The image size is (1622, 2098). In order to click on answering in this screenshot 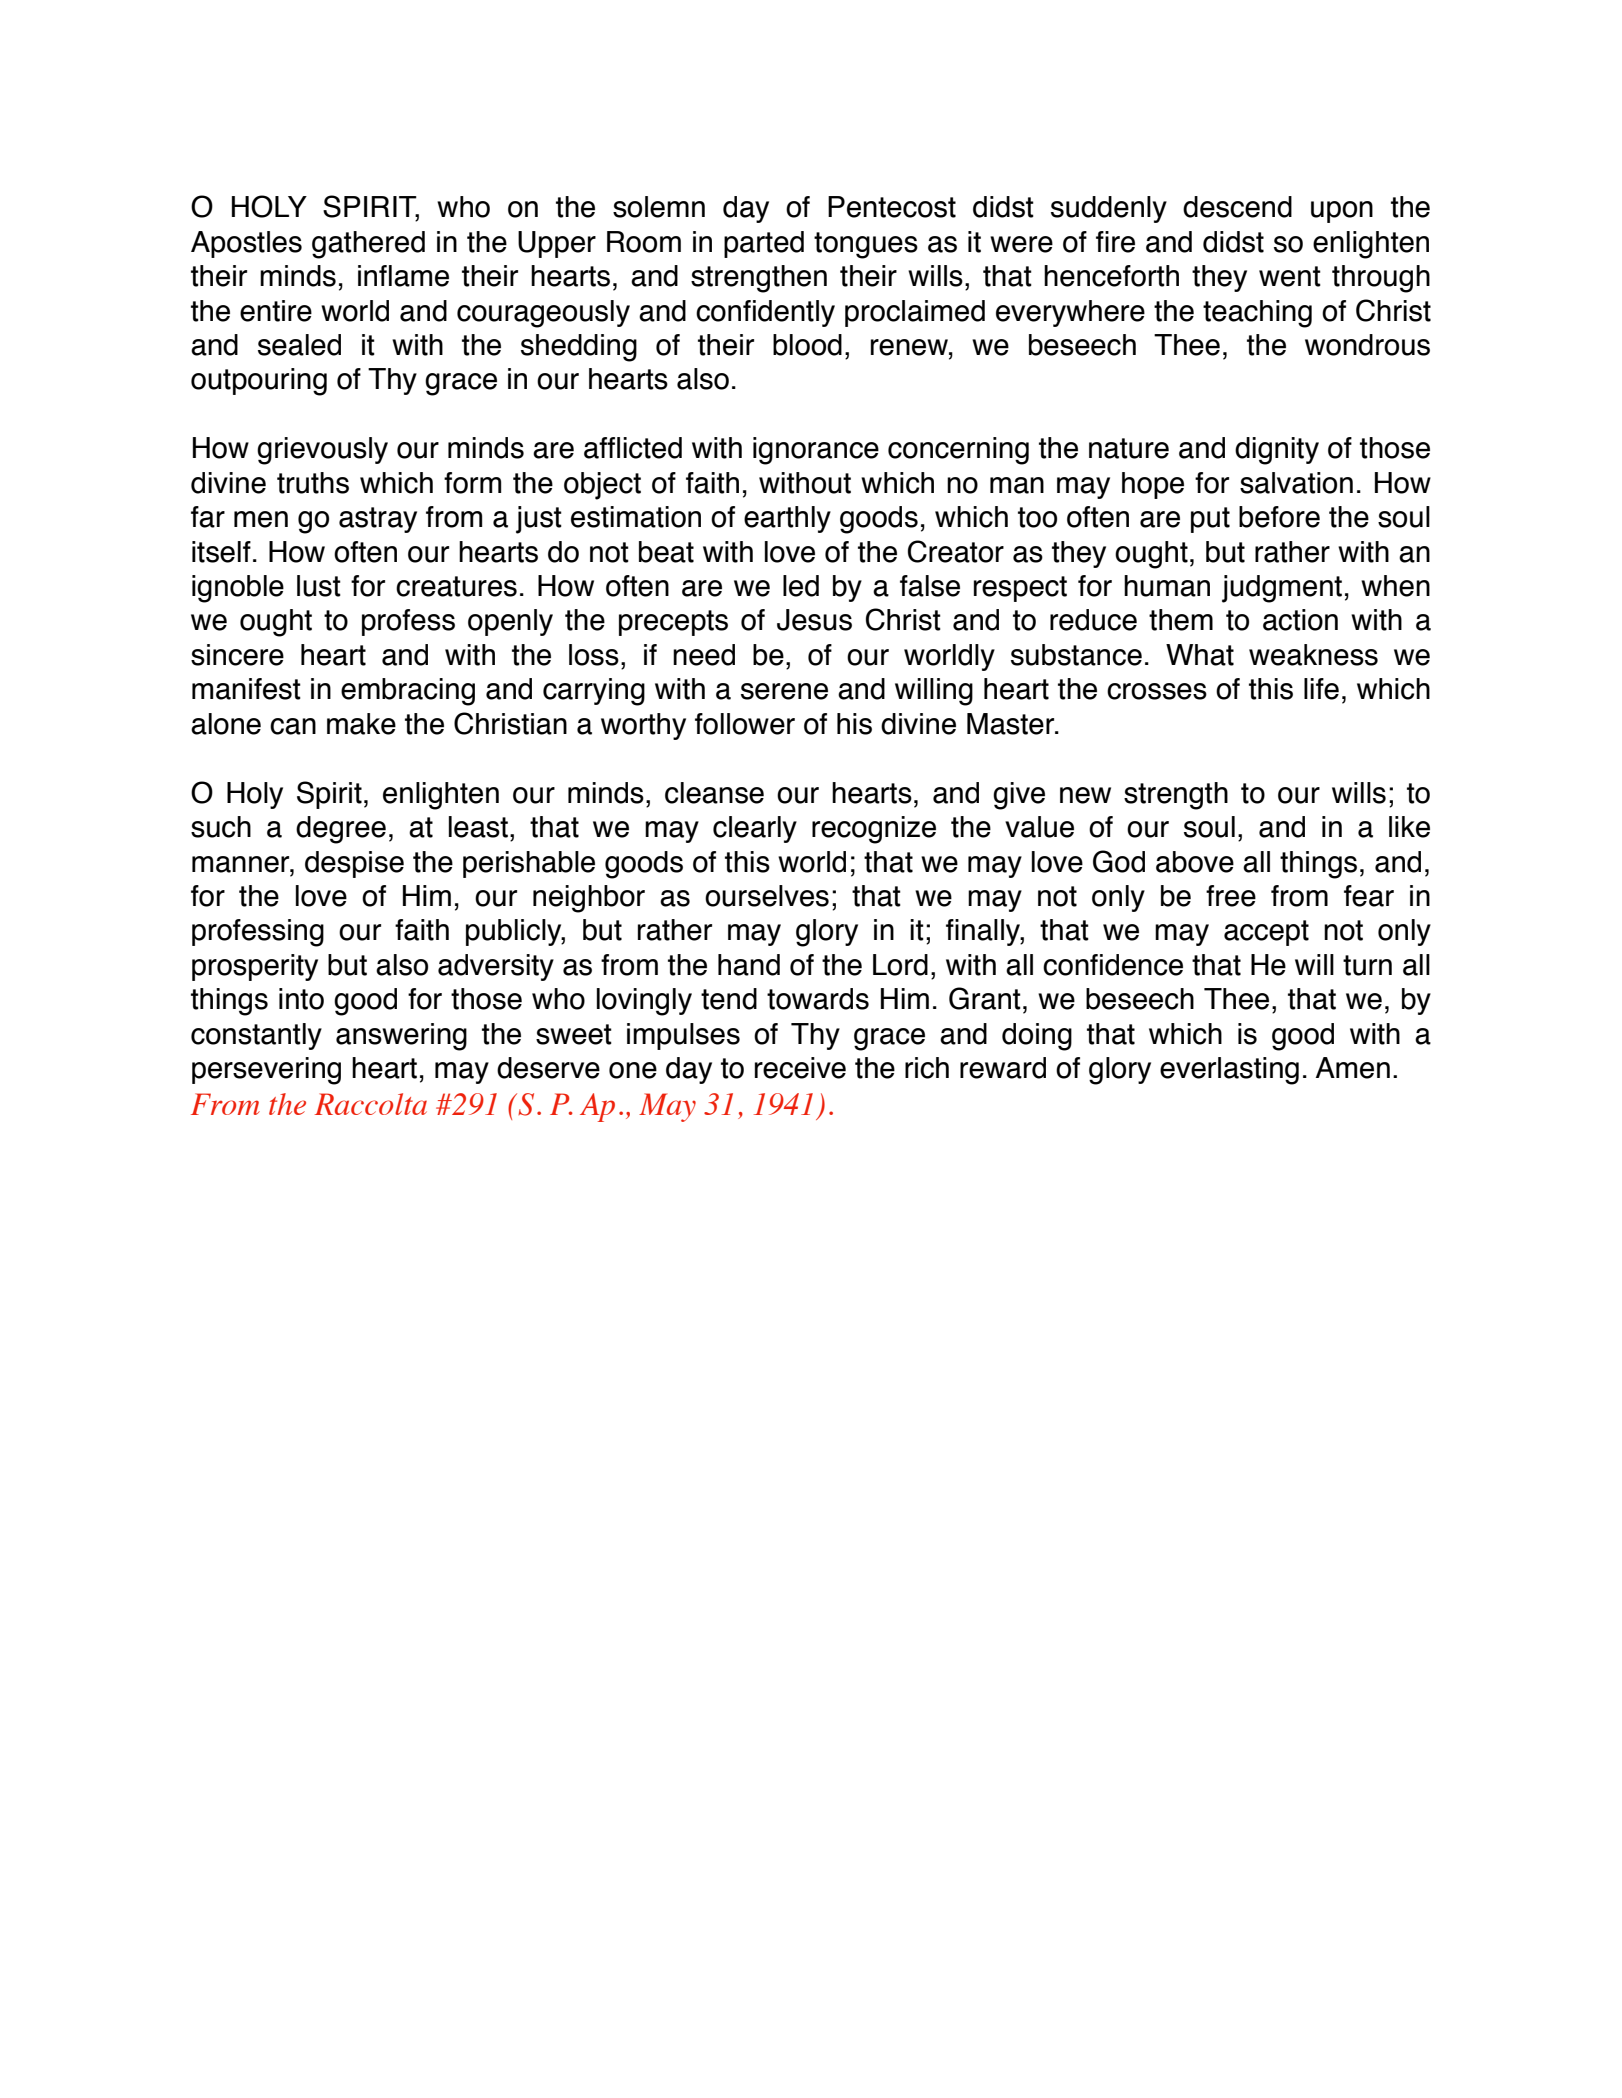, I will do `click(401, 1037)`.
